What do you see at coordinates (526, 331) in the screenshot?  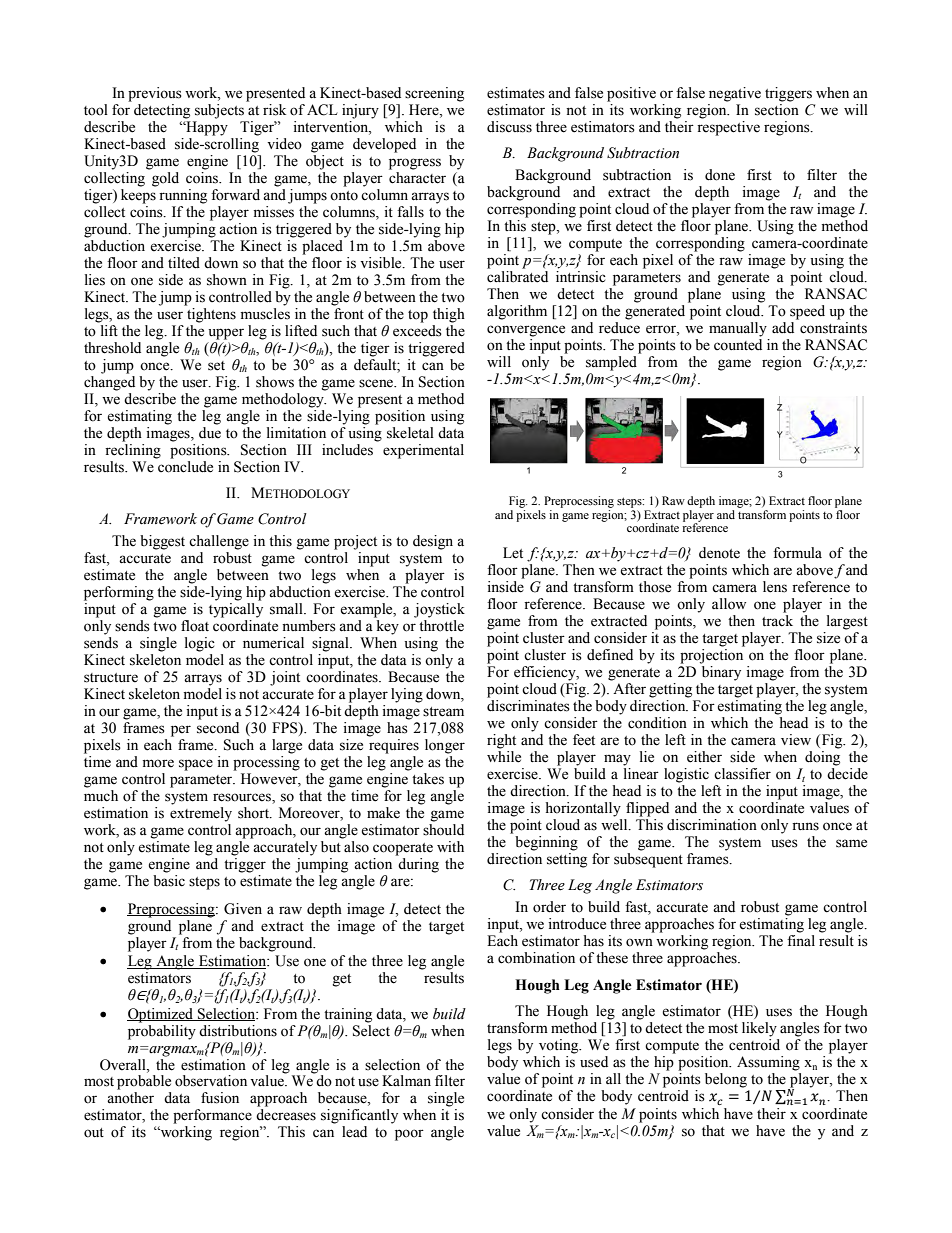 I see `convergence` at bounding box center [526, 331].
